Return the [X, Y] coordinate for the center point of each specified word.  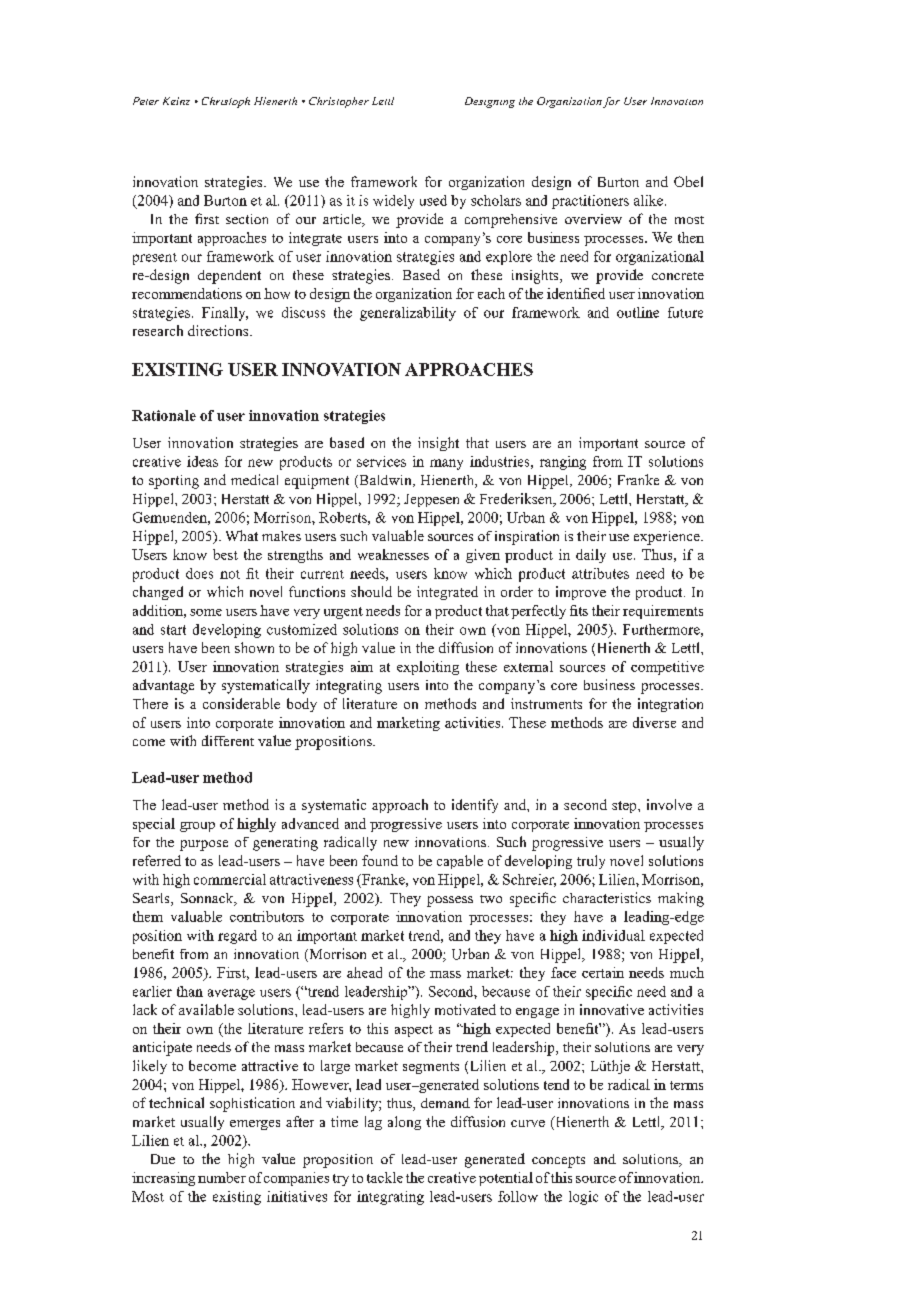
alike [648, 200]
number [222, 1177]
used [433, 200]
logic [583, 1198]
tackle [385, 1177]
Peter [146, 101]
